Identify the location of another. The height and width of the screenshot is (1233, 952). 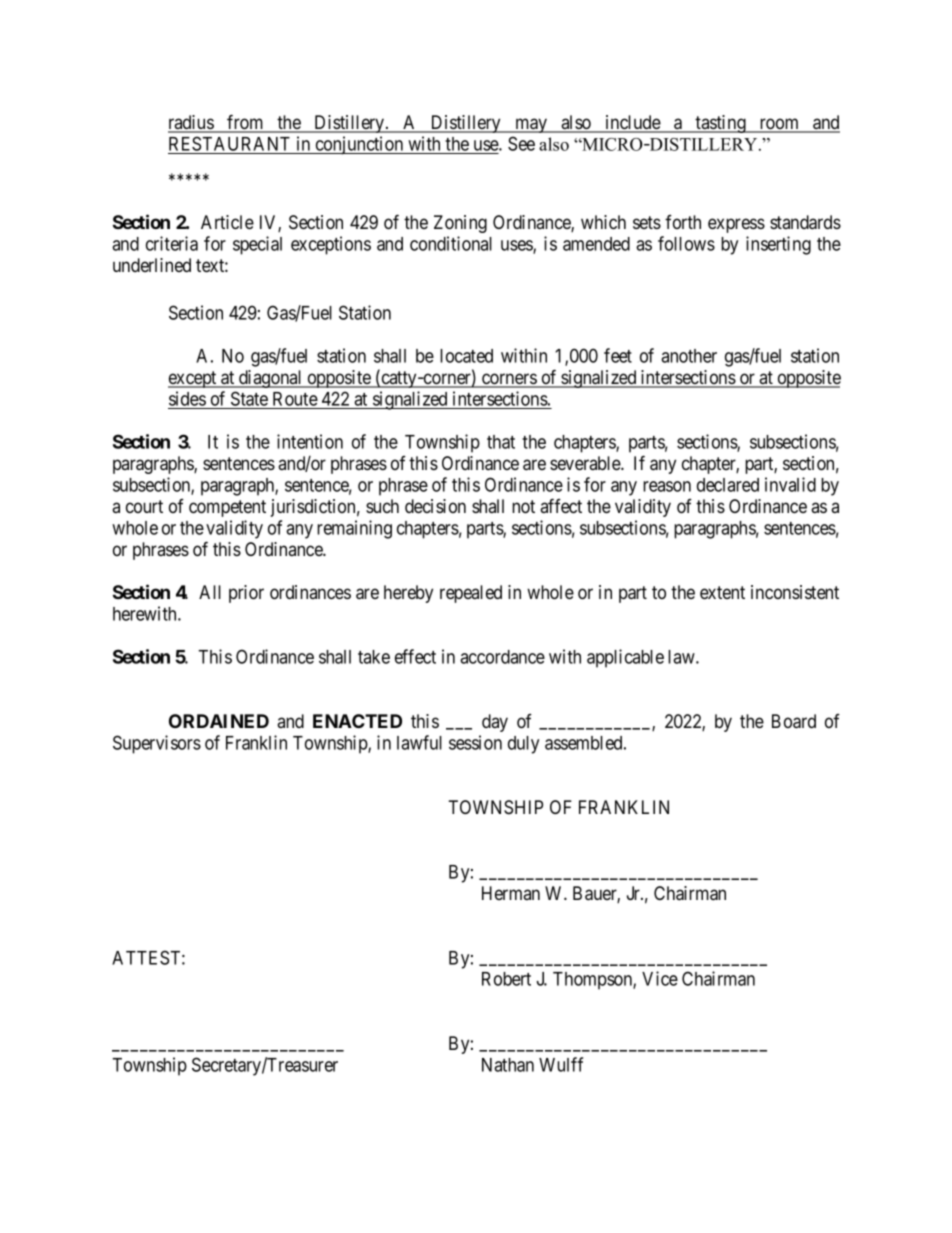
(689, 356).
